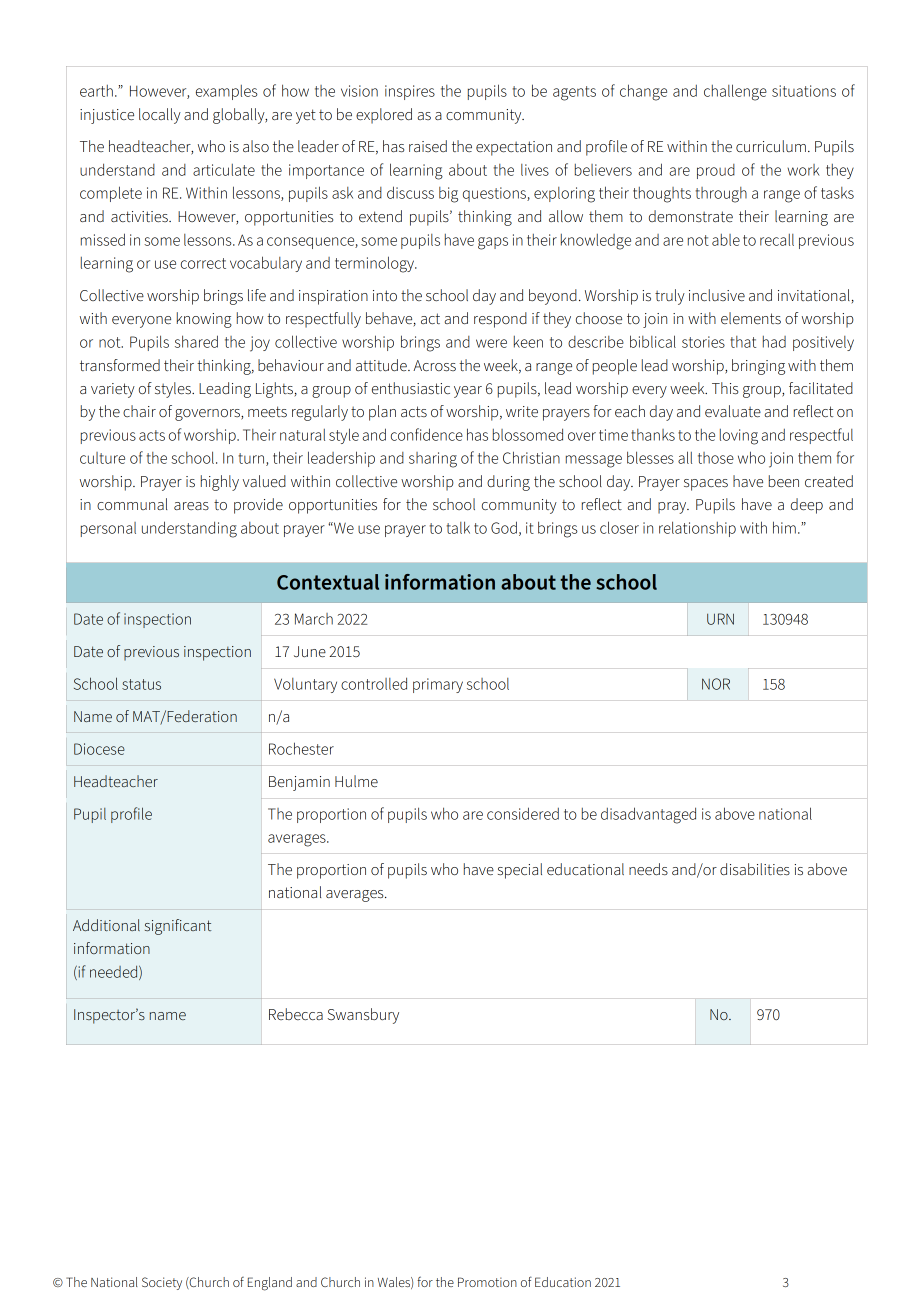 The image size is (924, 1309). Describe the element at coordinates (520, 871) in the screenshot. I see `special` at that location.
